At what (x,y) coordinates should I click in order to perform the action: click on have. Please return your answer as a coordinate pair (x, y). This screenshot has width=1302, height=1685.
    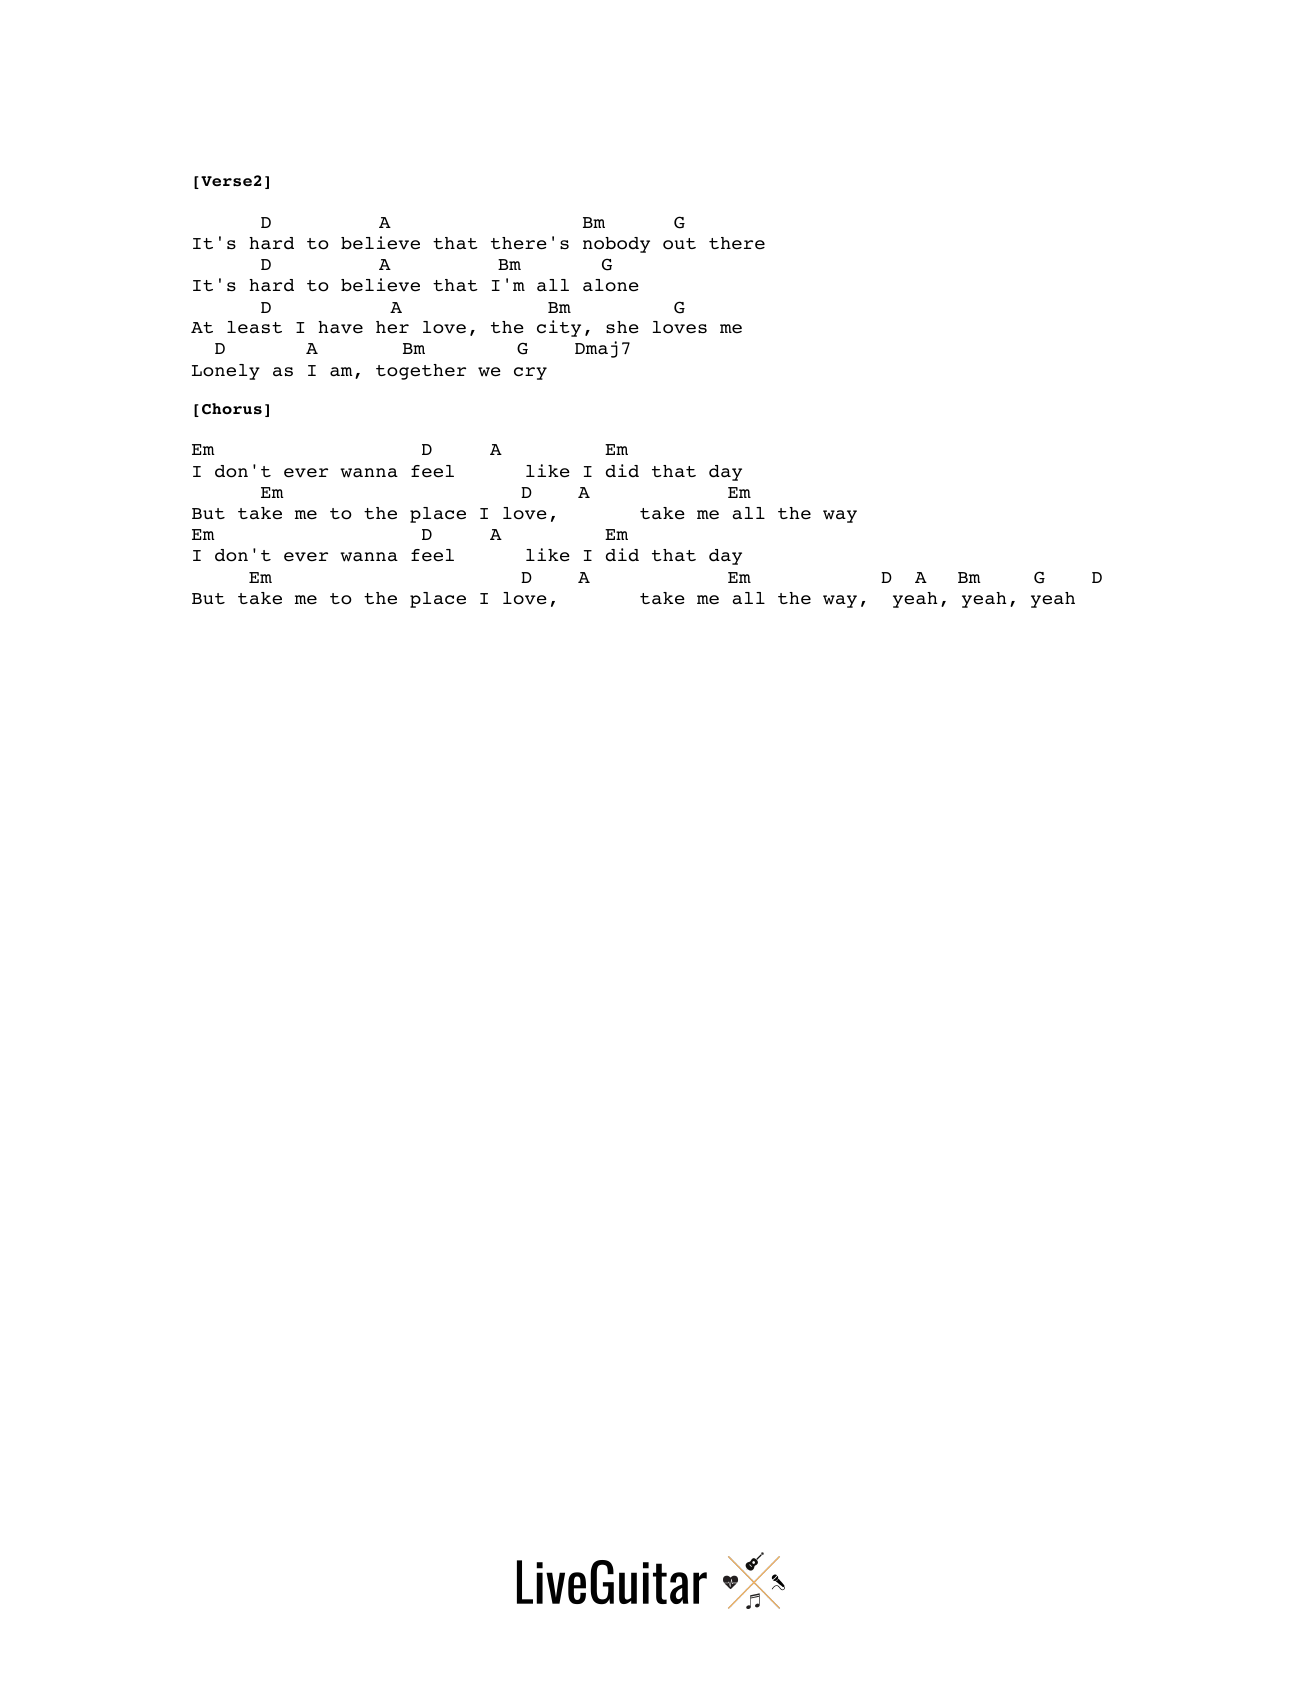
    Looking at the image, I should click on (340, 327).
